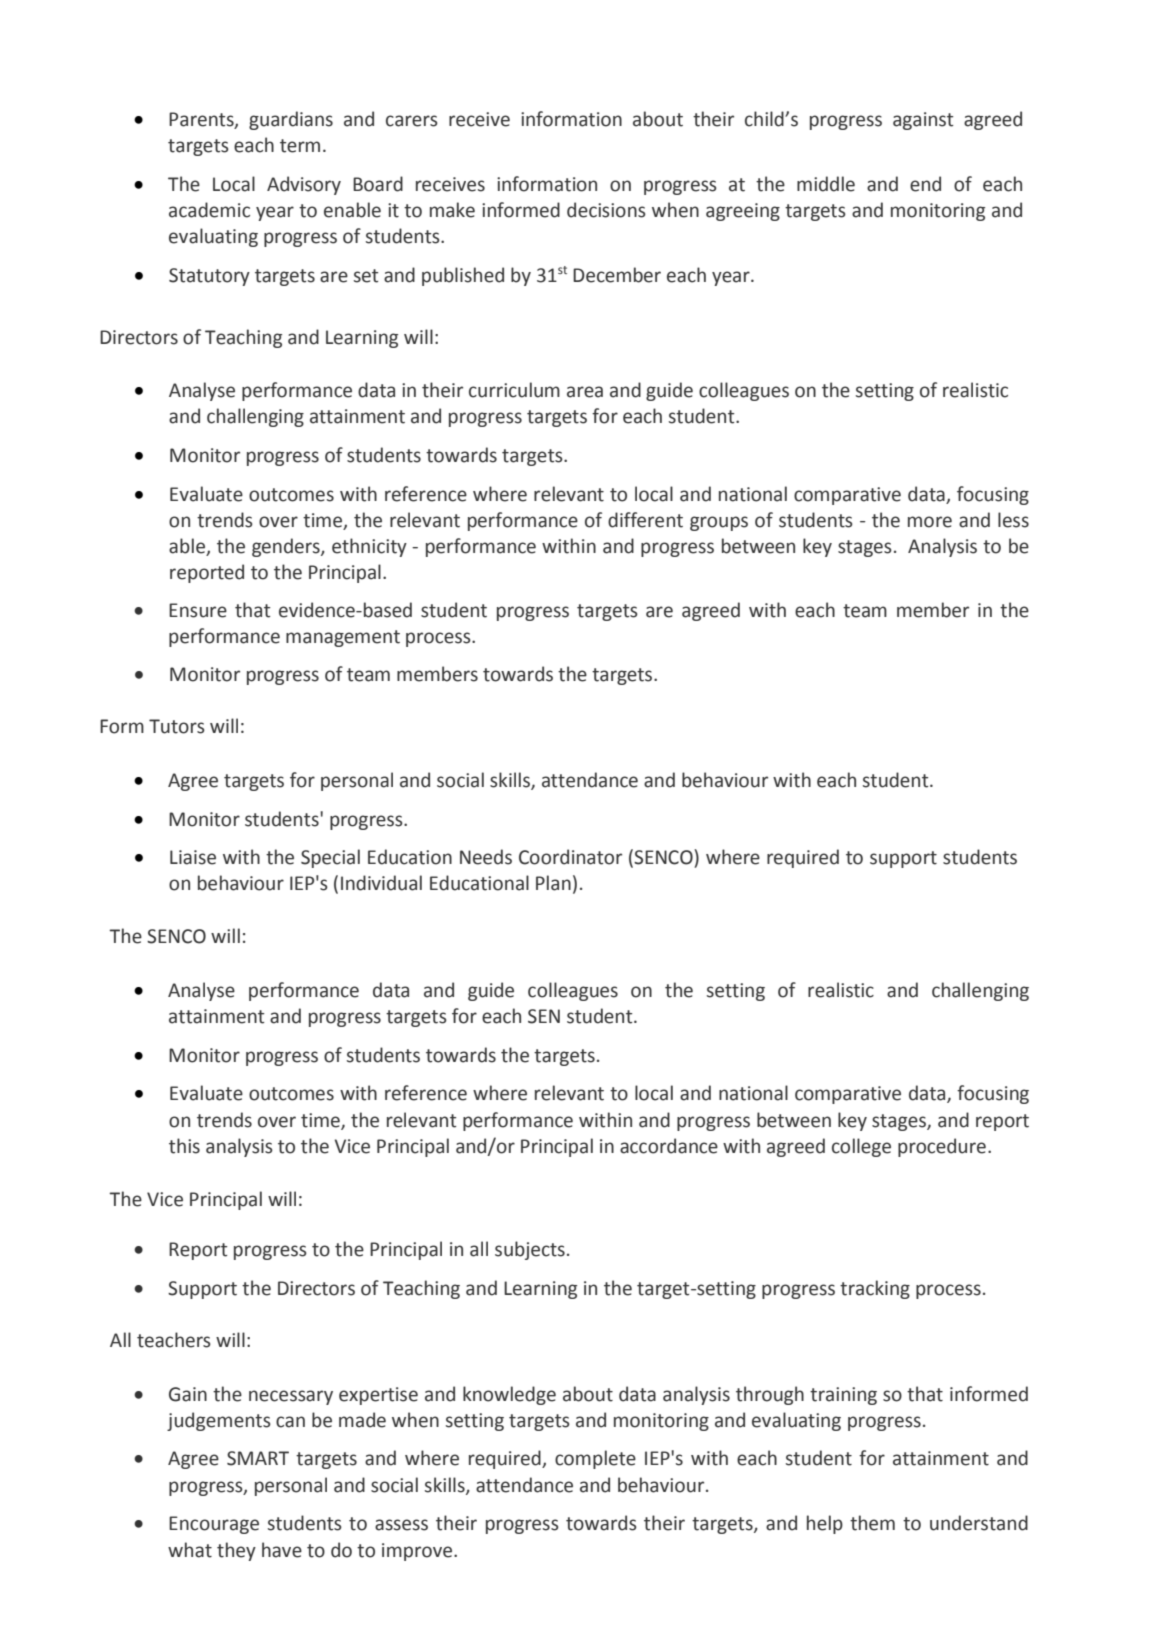  I want to click on decisions, so click(606, 210).
